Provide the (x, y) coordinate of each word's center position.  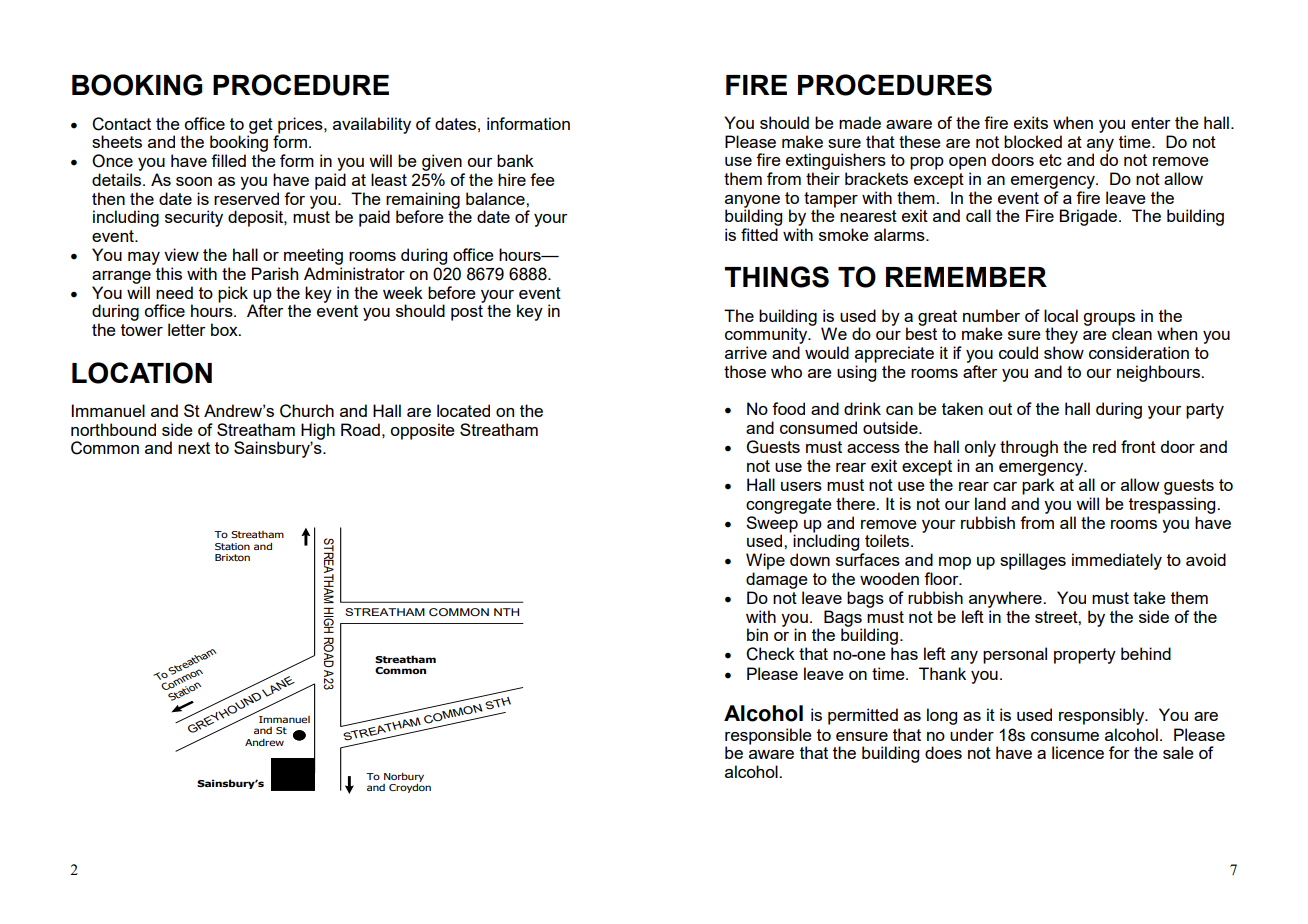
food (788, 408)
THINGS (777, 277)
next (194, 448)
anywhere (1006, 599)
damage (777, 580)
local (1061, 315)
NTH (506, 612)
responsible (768, 737)
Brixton (232, 557)
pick (233, 294)
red (1104, 446)
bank (515, 160)
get (260, 127)
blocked (1033, 141)
